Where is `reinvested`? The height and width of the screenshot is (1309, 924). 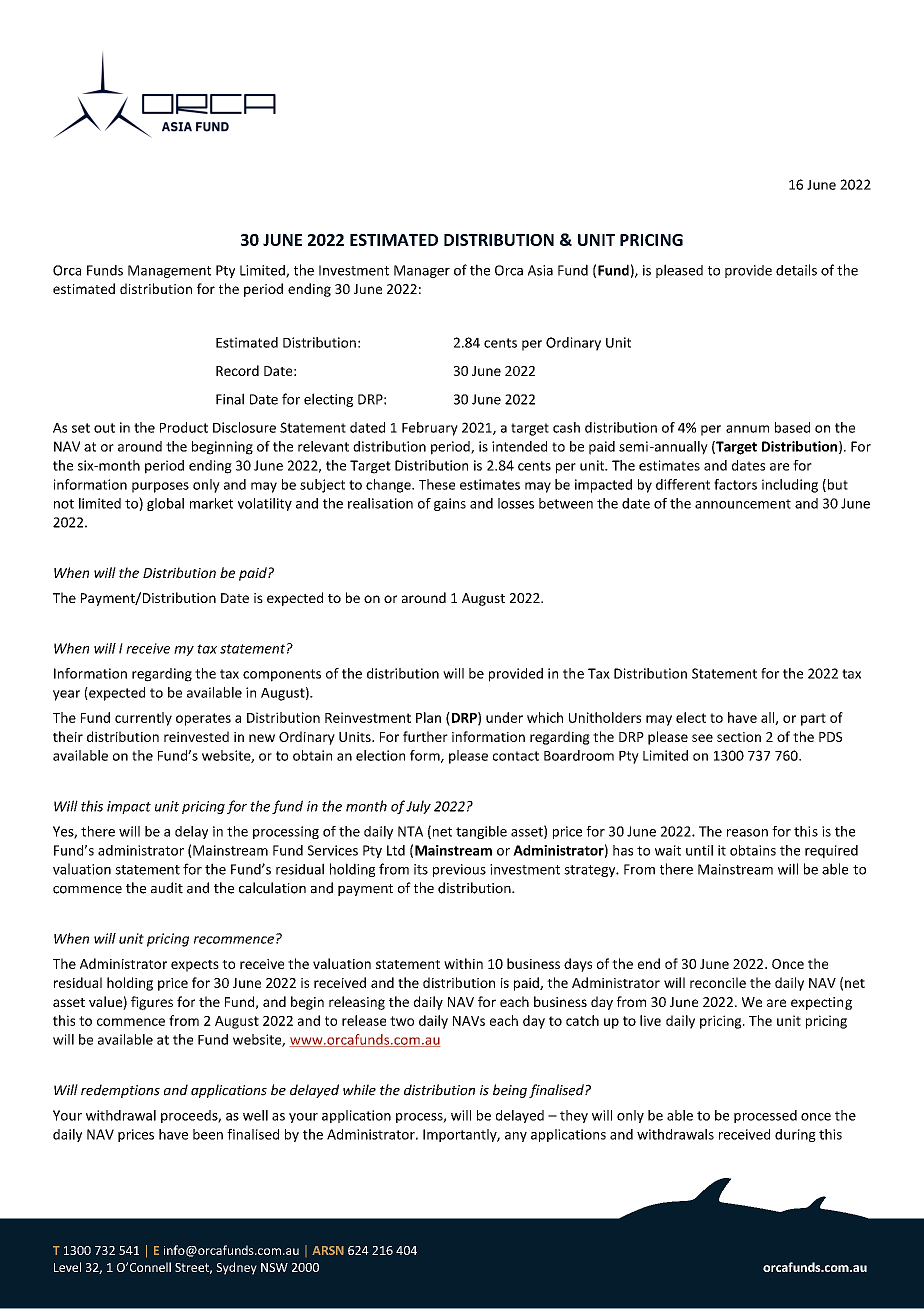 reinvested is located at coordinates (196, 736).
